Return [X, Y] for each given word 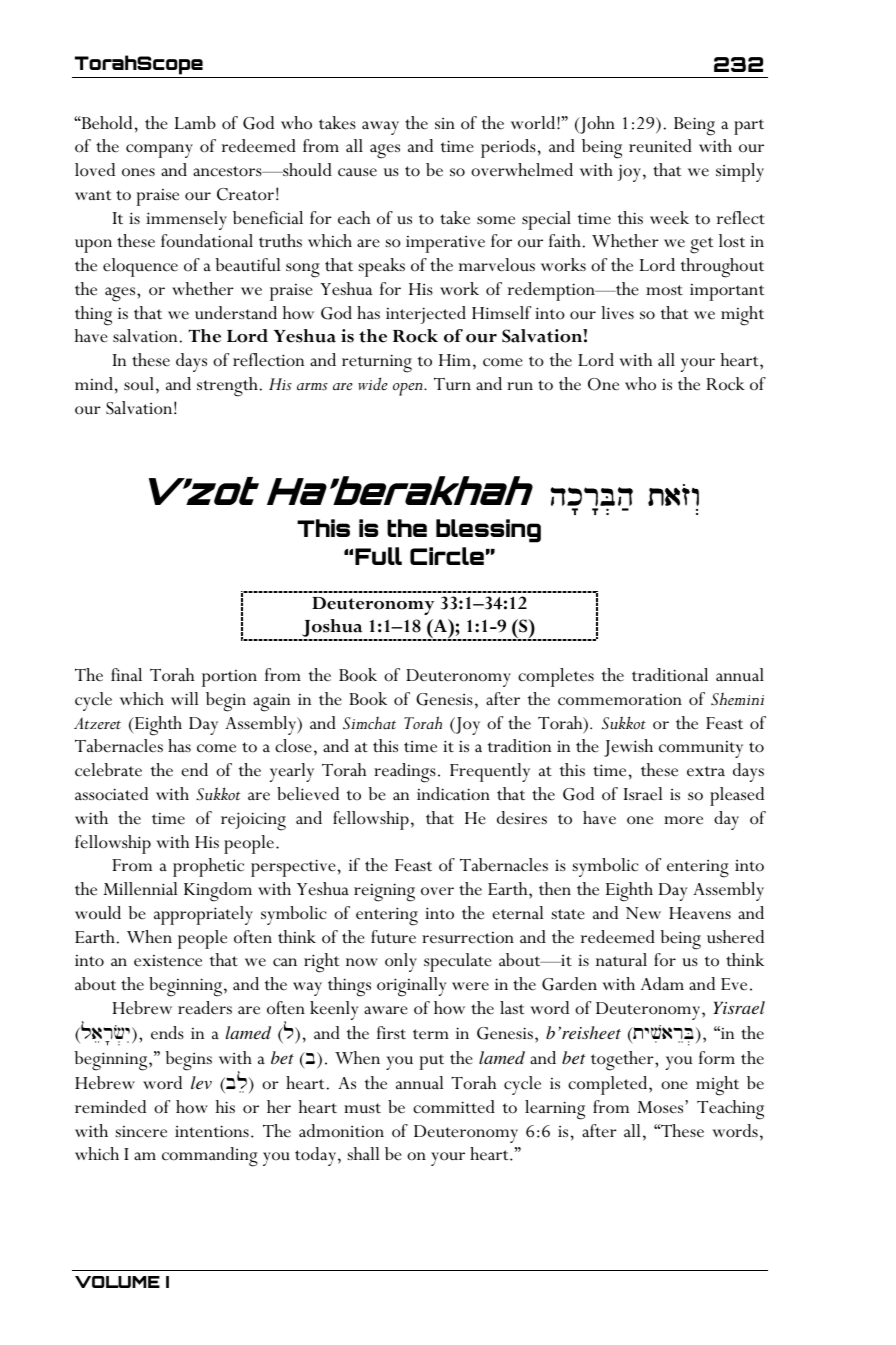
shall [364, 1154]
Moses [661, 1107]
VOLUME [117, 1282]
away [380, 128]
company [159, 151]
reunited [660, 146]
